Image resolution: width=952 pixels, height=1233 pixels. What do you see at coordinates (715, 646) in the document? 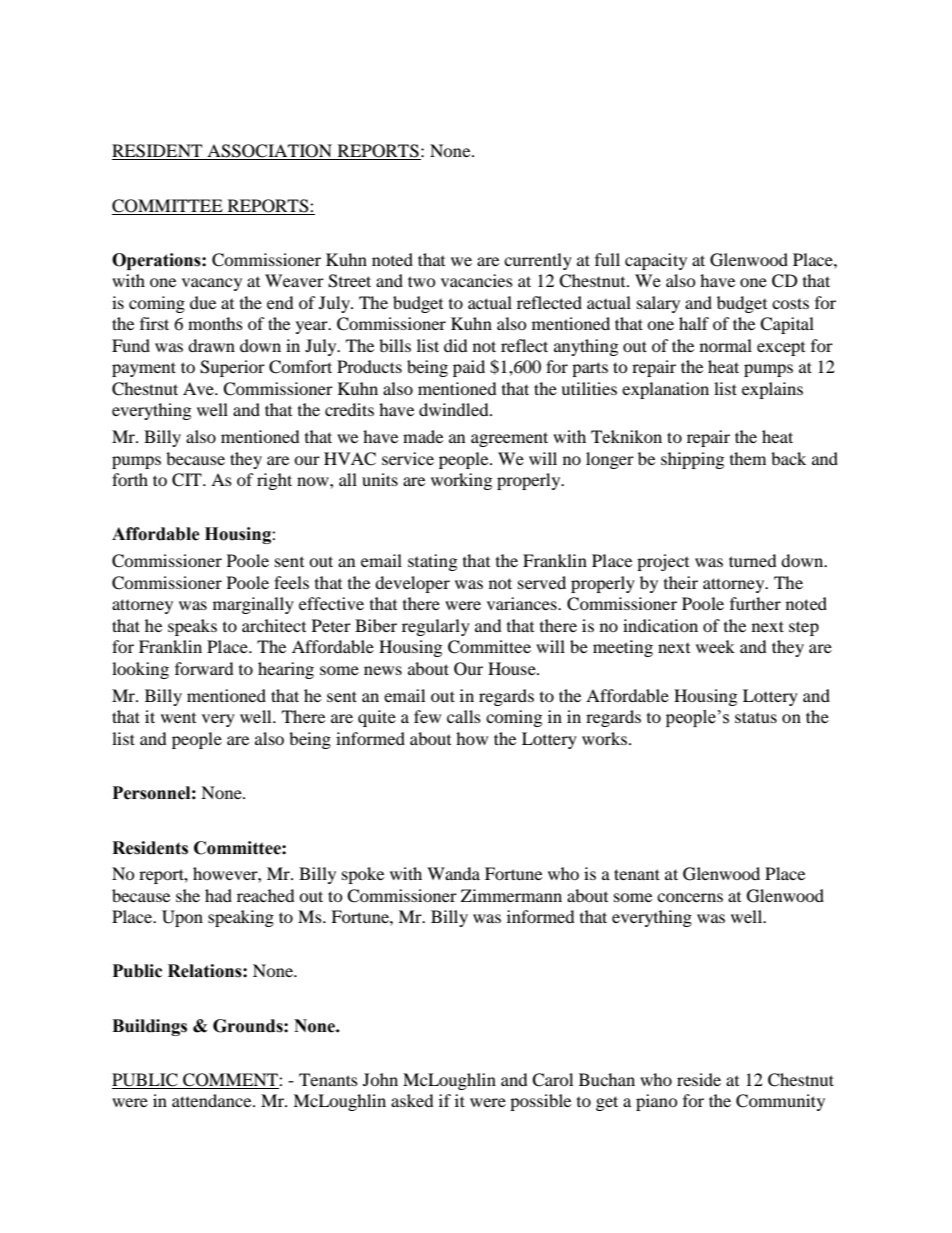
I see `week` at bounding box center [715, 646].
